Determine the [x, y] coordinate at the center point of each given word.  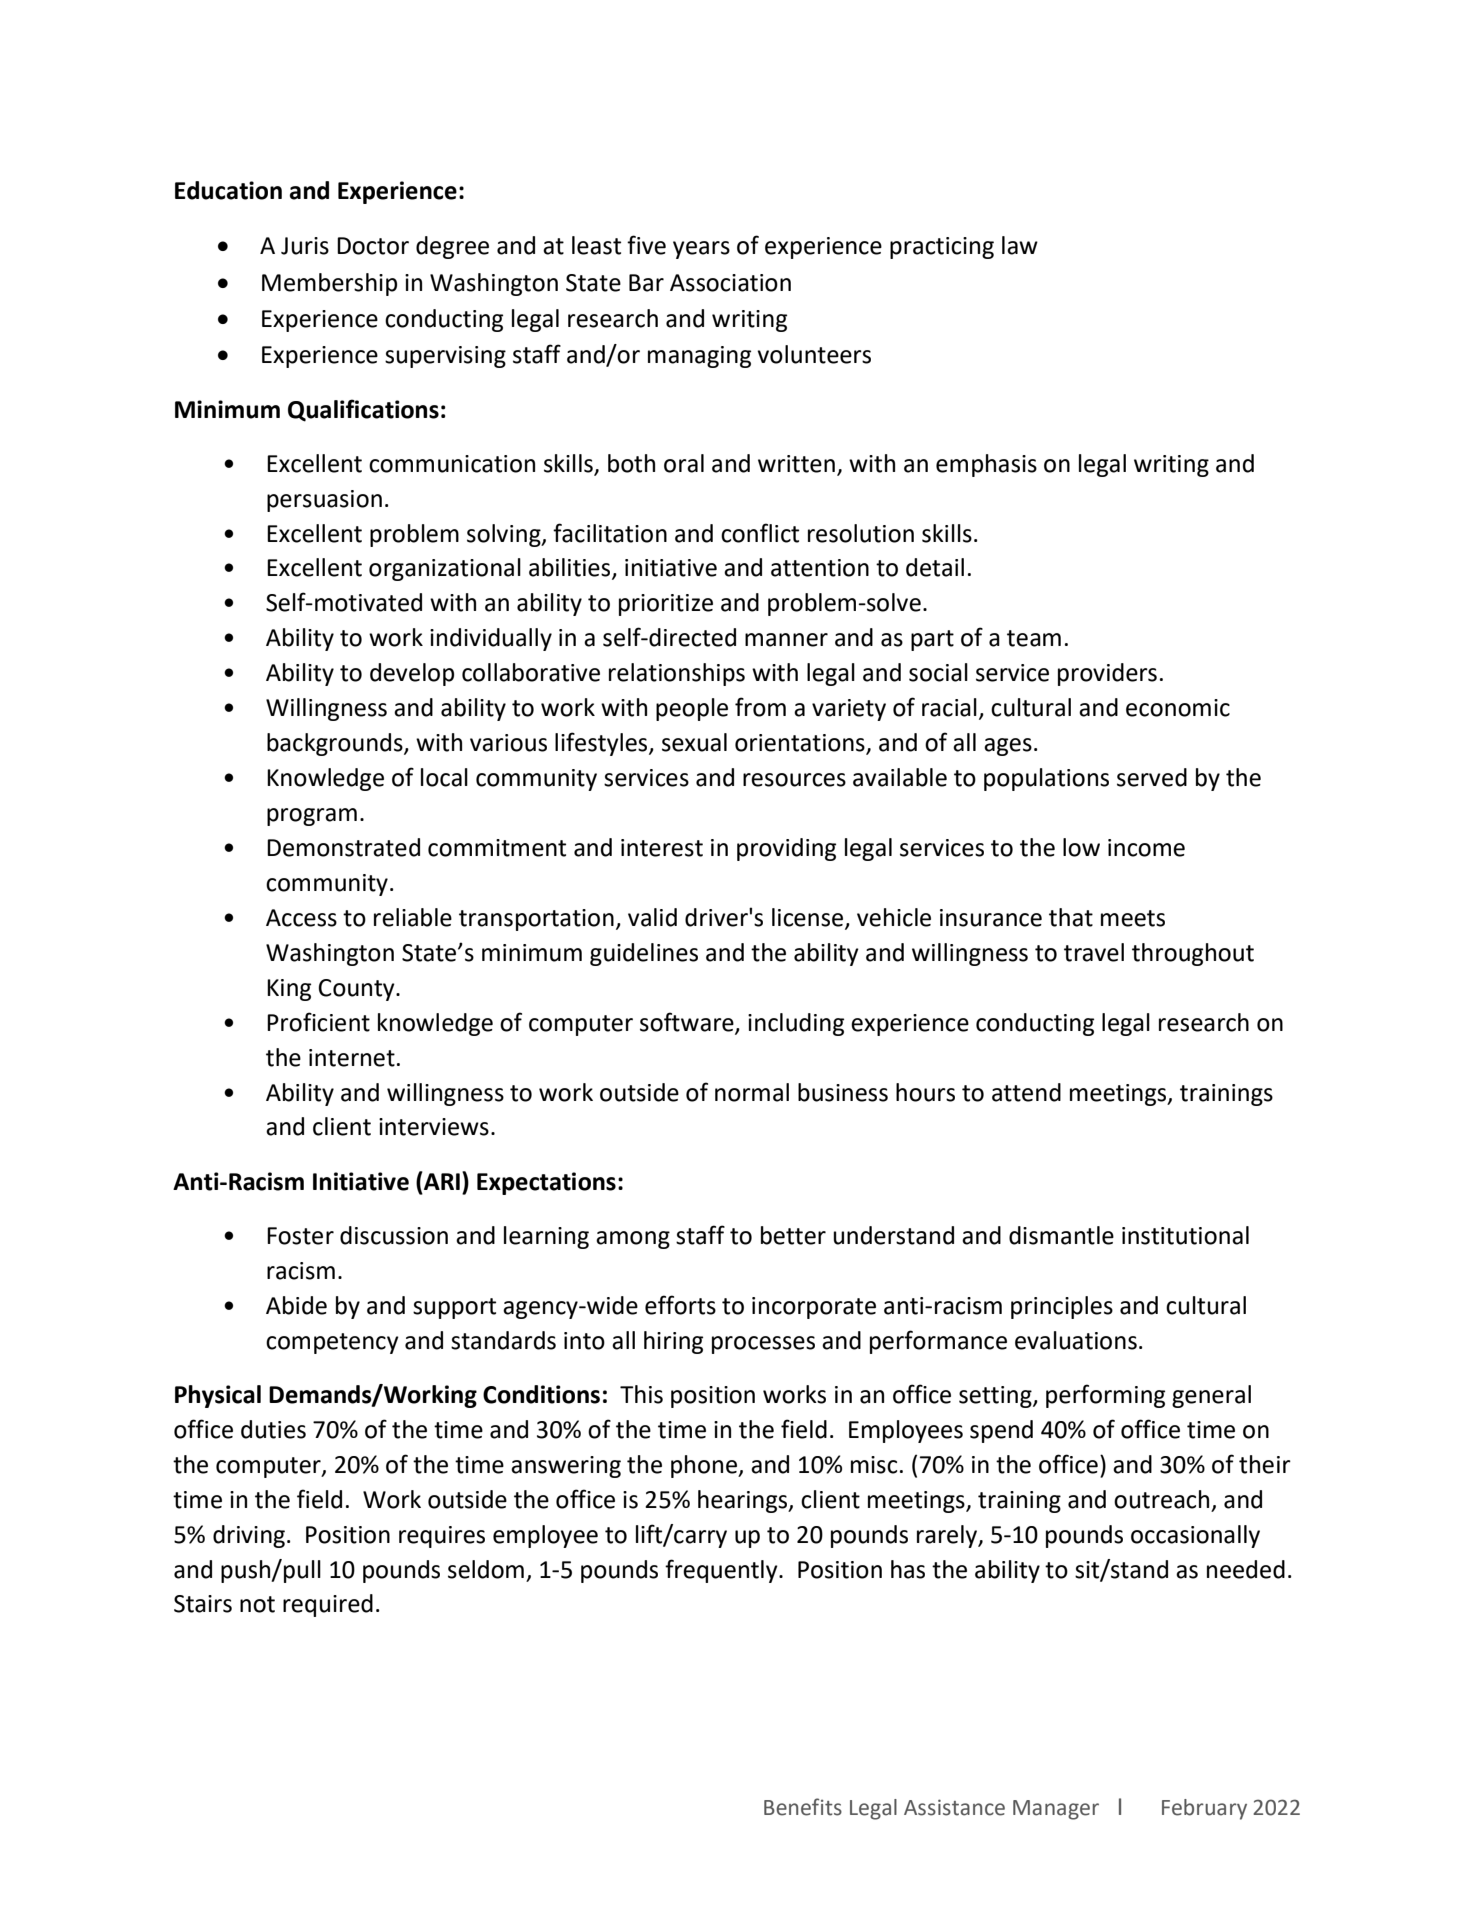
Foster [300, 1236]
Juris [305, 246]
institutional [1185, 1235]
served [1152, 777]
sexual [694, 742]
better [793, 1235]
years [701, 250]
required [328, 1605]
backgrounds [336, 744]
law [1020, 245]
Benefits [803, 1807]
